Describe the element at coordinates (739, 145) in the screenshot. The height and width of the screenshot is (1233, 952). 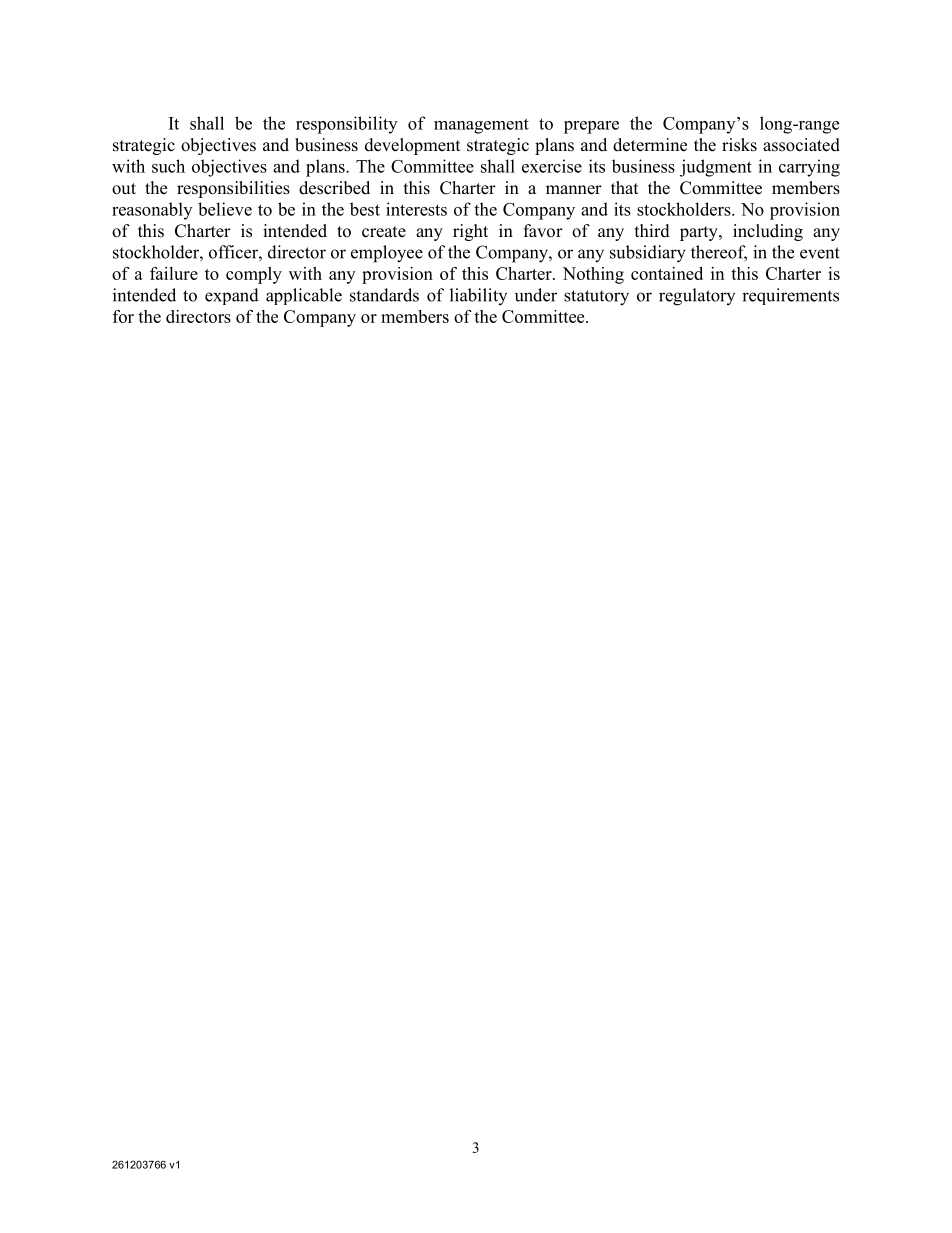
I see `risks` at that location.
